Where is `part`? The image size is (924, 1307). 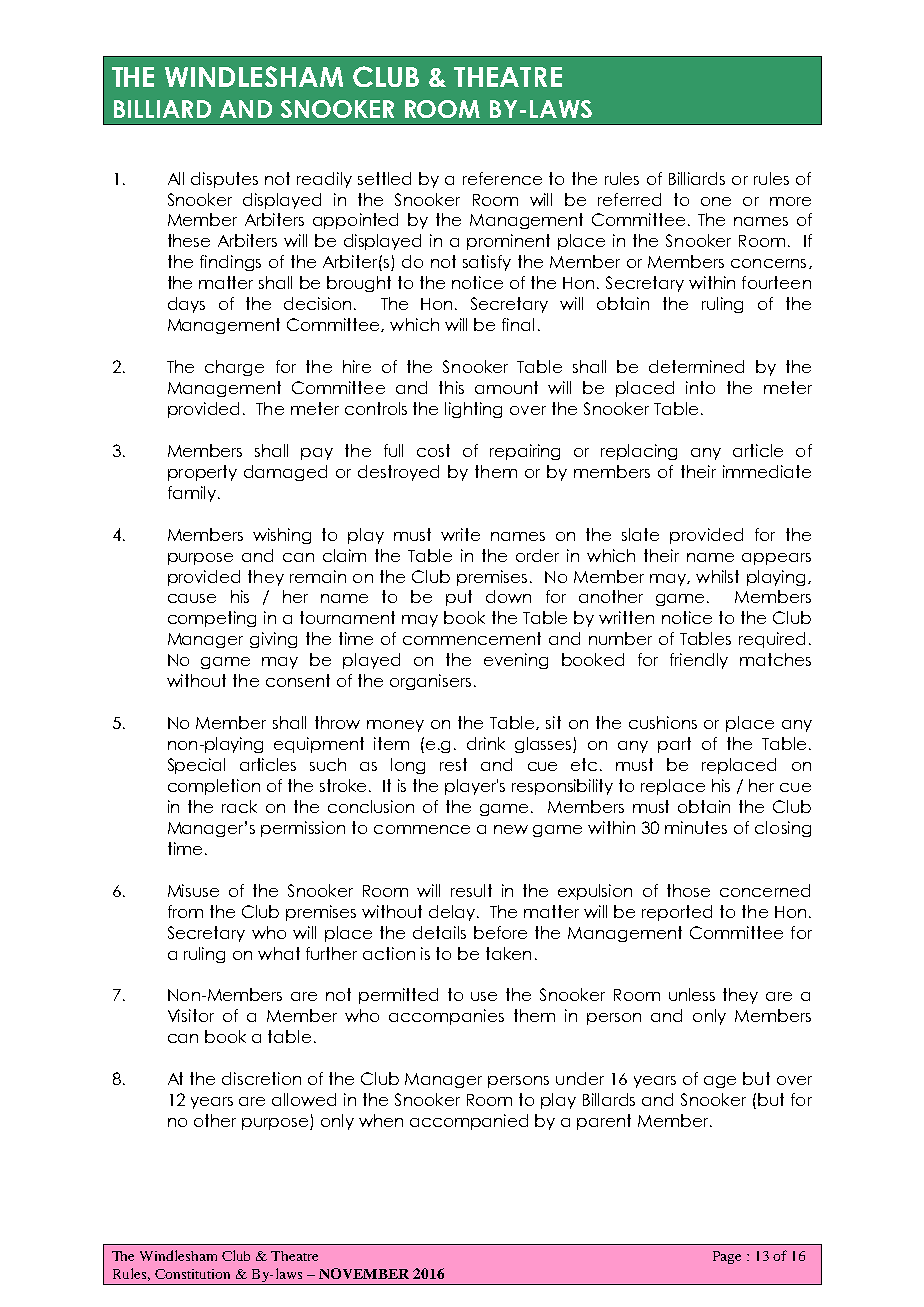 part is located at coordinates (674, 745).
